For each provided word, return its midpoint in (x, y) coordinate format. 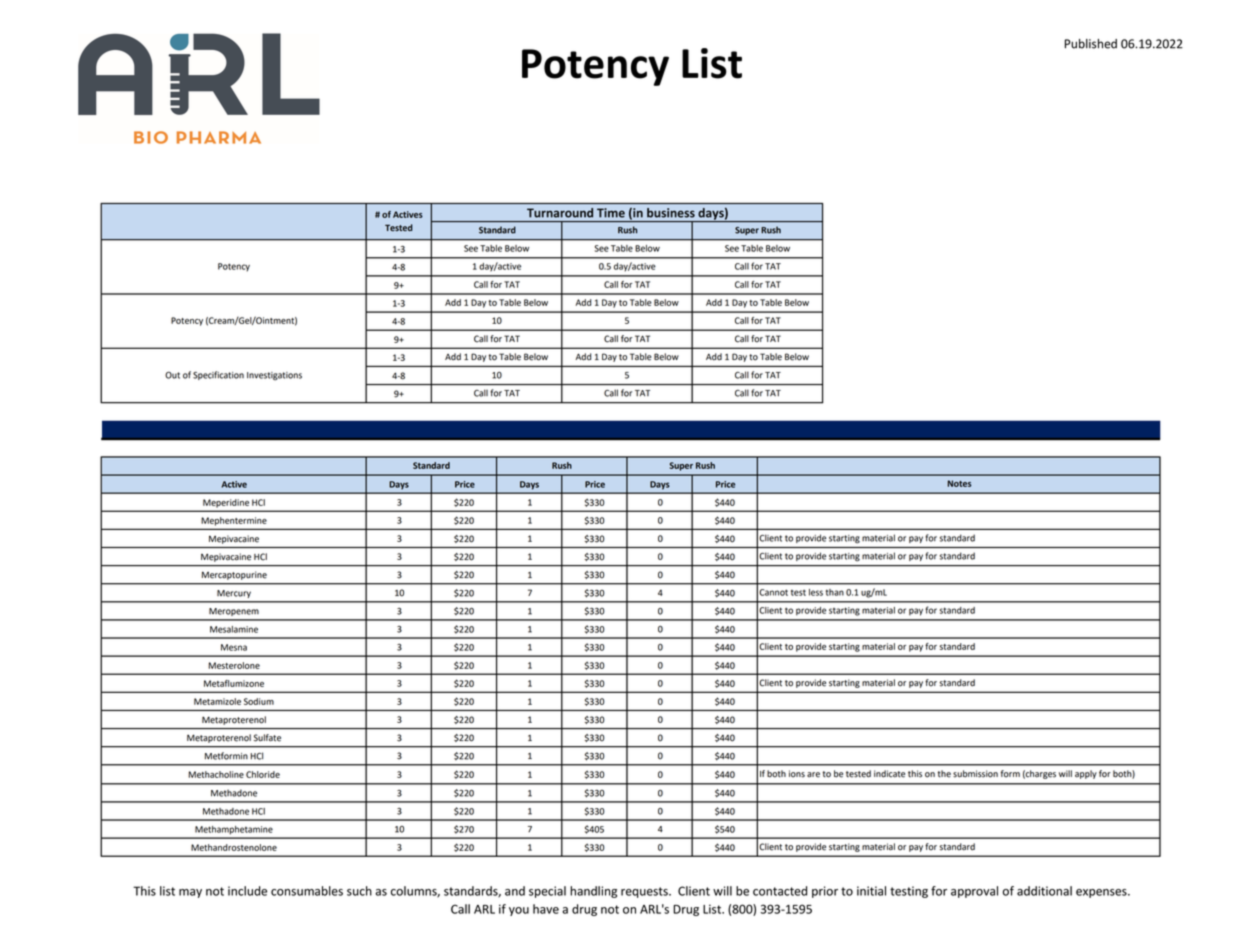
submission (975, 774)
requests (645, 892)
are (813, 775)
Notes (960, 483)
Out (172, 375)
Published (1091, 44)
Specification (218, 375)
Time (611, 213)
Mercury (234, 594)
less (816, 592)
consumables (307, 891)
